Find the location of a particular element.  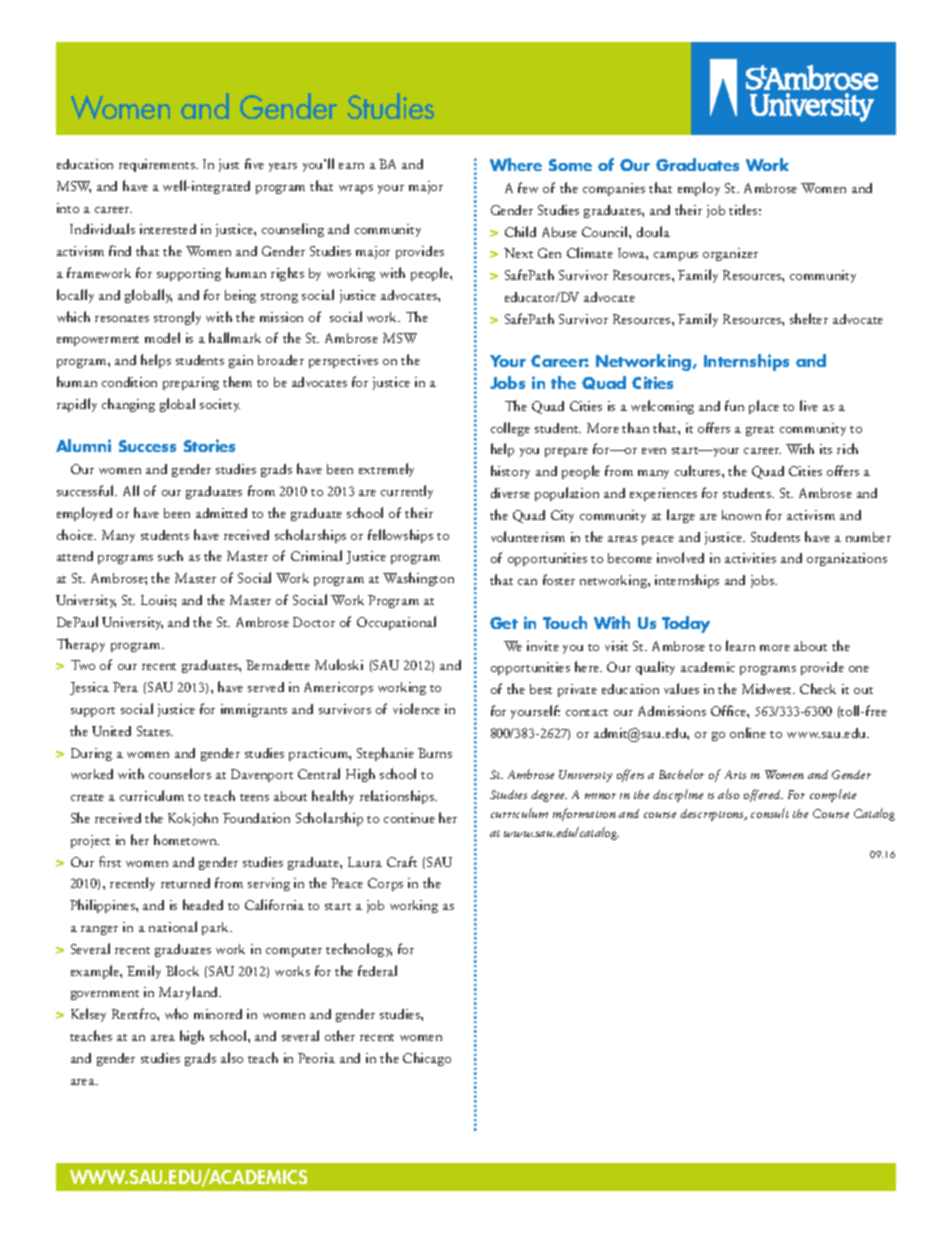

who is located at coordinates (176, 1013).
